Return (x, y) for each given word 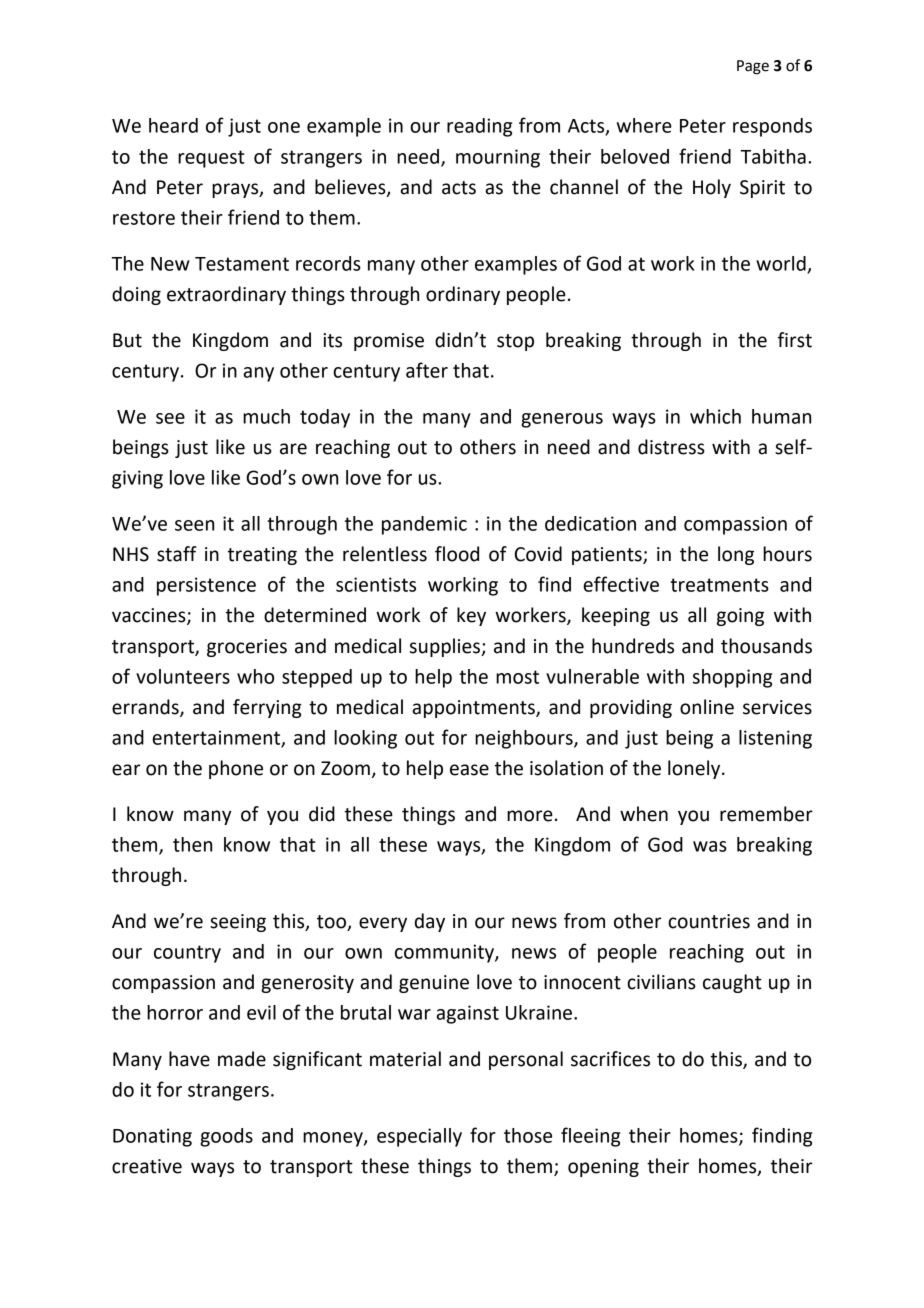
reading (479, 127)
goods (226, 1137)
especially (419, 1137)
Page (753, 67)
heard (173, 125)
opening (603, 1168)
